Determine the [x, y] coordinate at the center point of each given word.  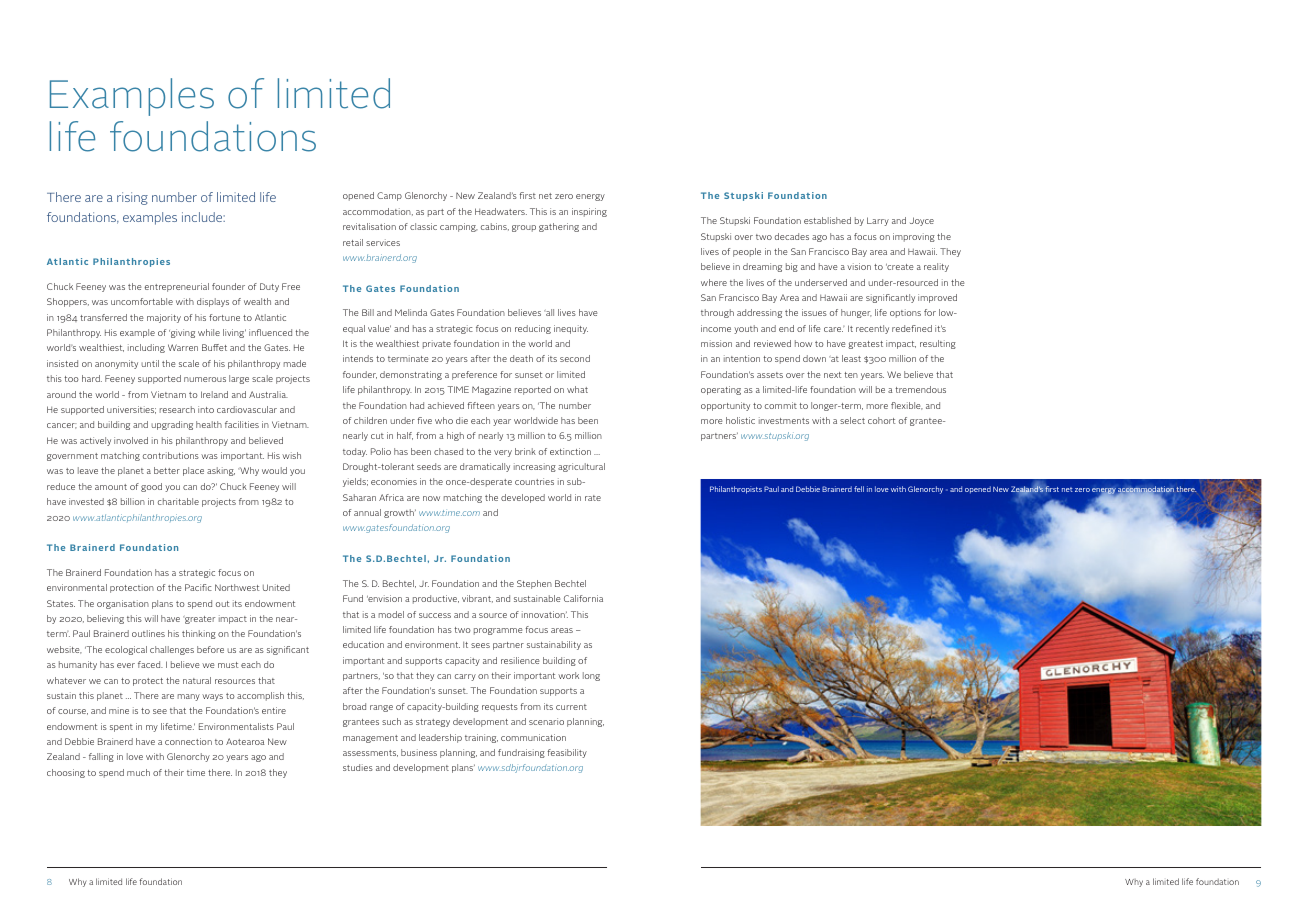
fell [859, 489]
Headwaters [501, 211]
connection [188, 741]
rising [132, 198]
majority [164, 318]
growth [400, 513]
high [455, 436]
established [827, 220]
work [568, 675]
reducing [533, 329]
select [852, 420]
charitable [178, 501]
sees [480, 645]
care [834, 329]
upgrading [172, 425]
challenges [172, 650]
